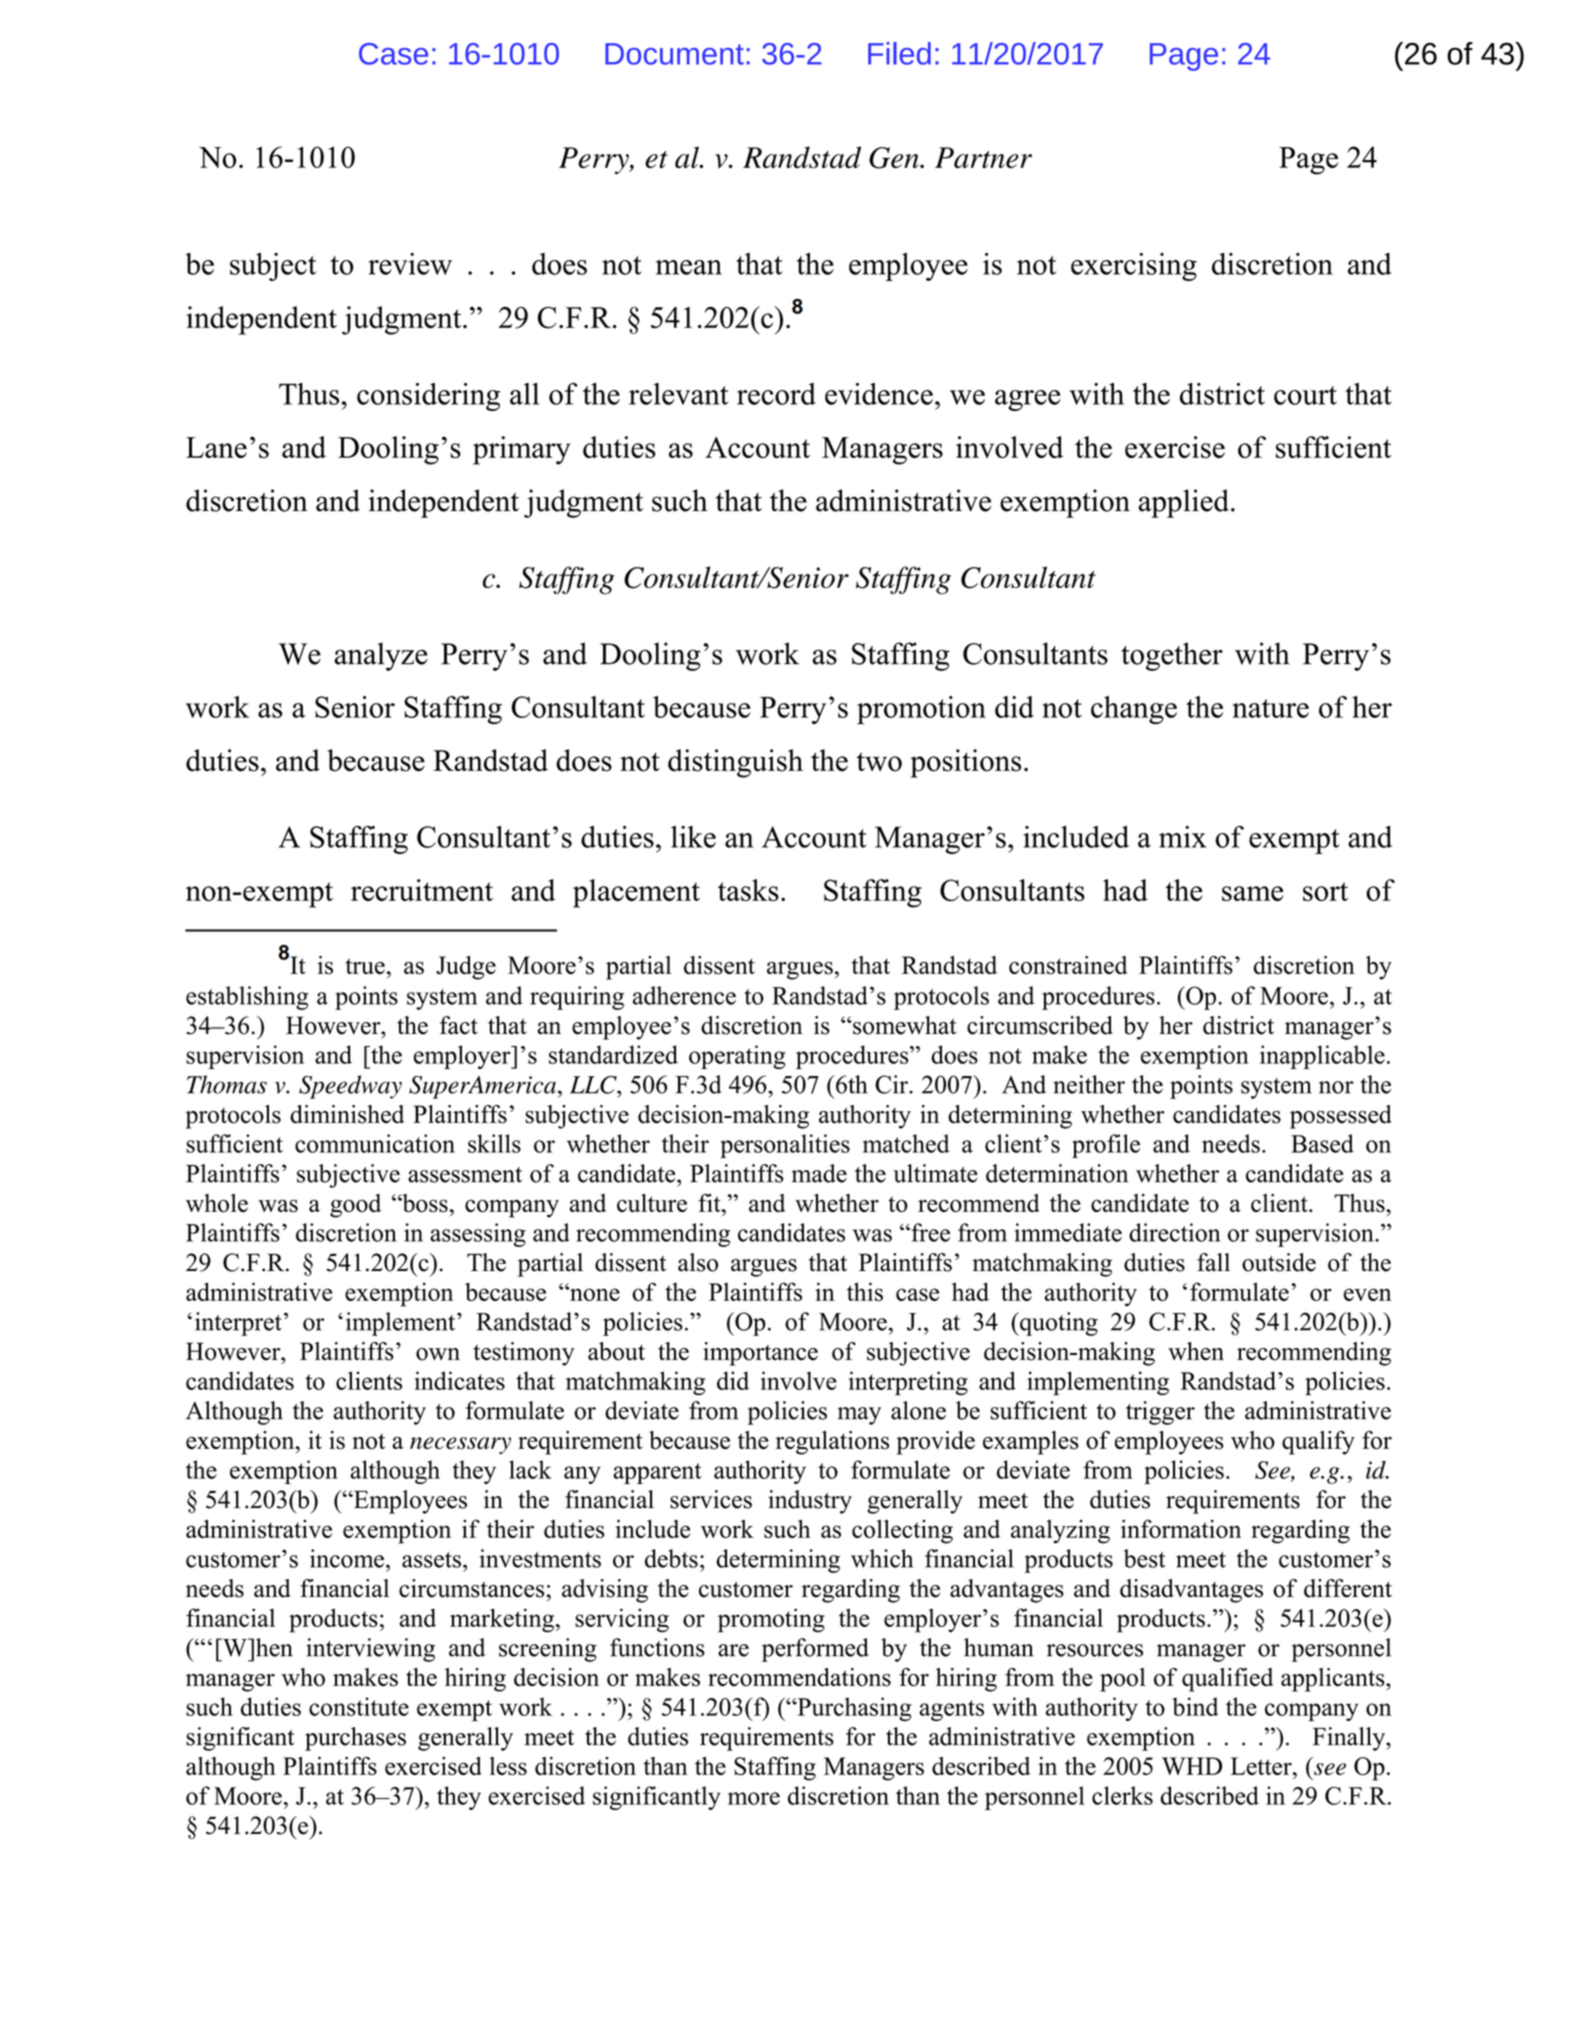  I want to click on review, so click(410, 264).
